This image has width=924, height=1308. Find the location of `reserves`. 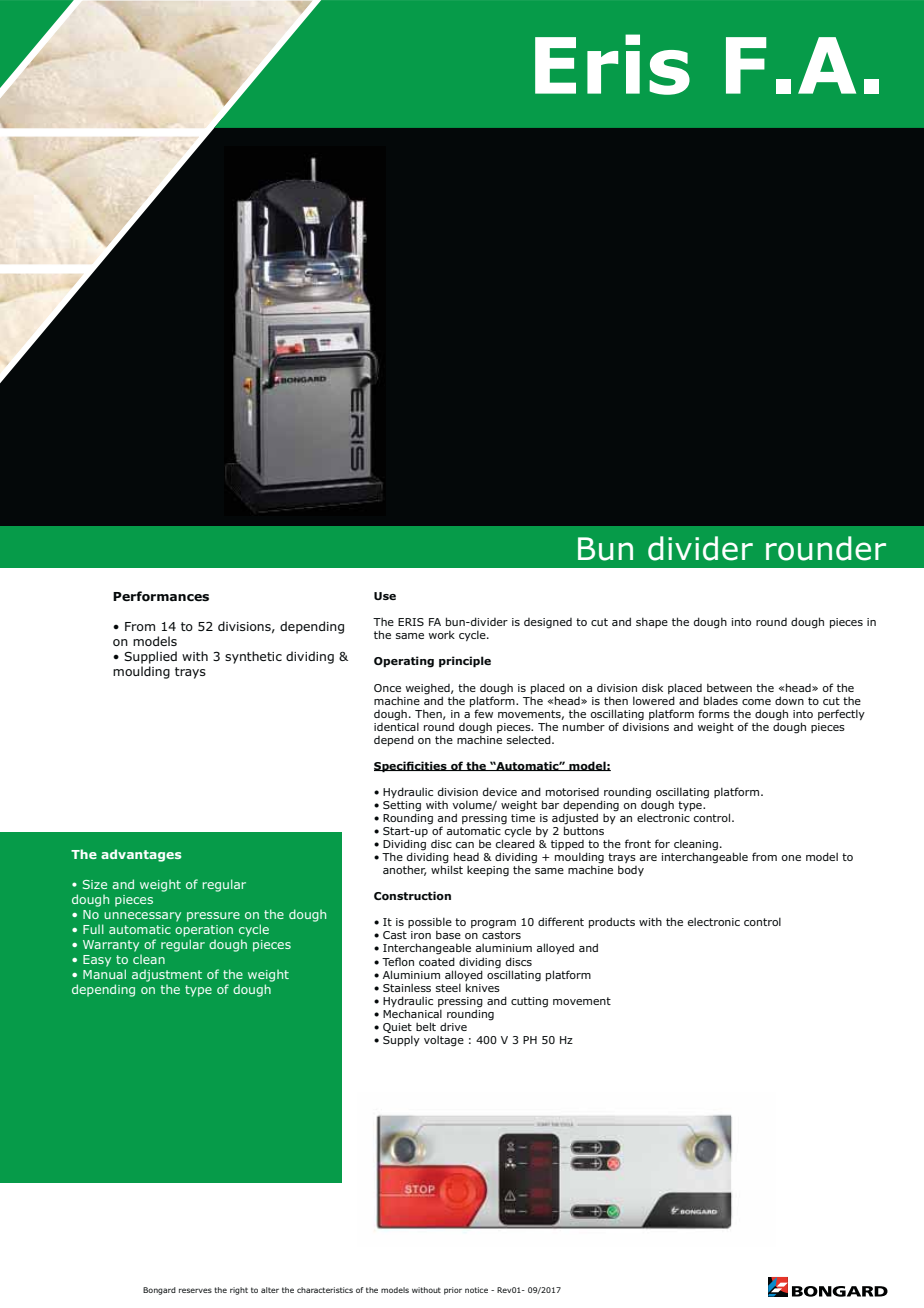

reserves is located at coordinates (195, 1290).
